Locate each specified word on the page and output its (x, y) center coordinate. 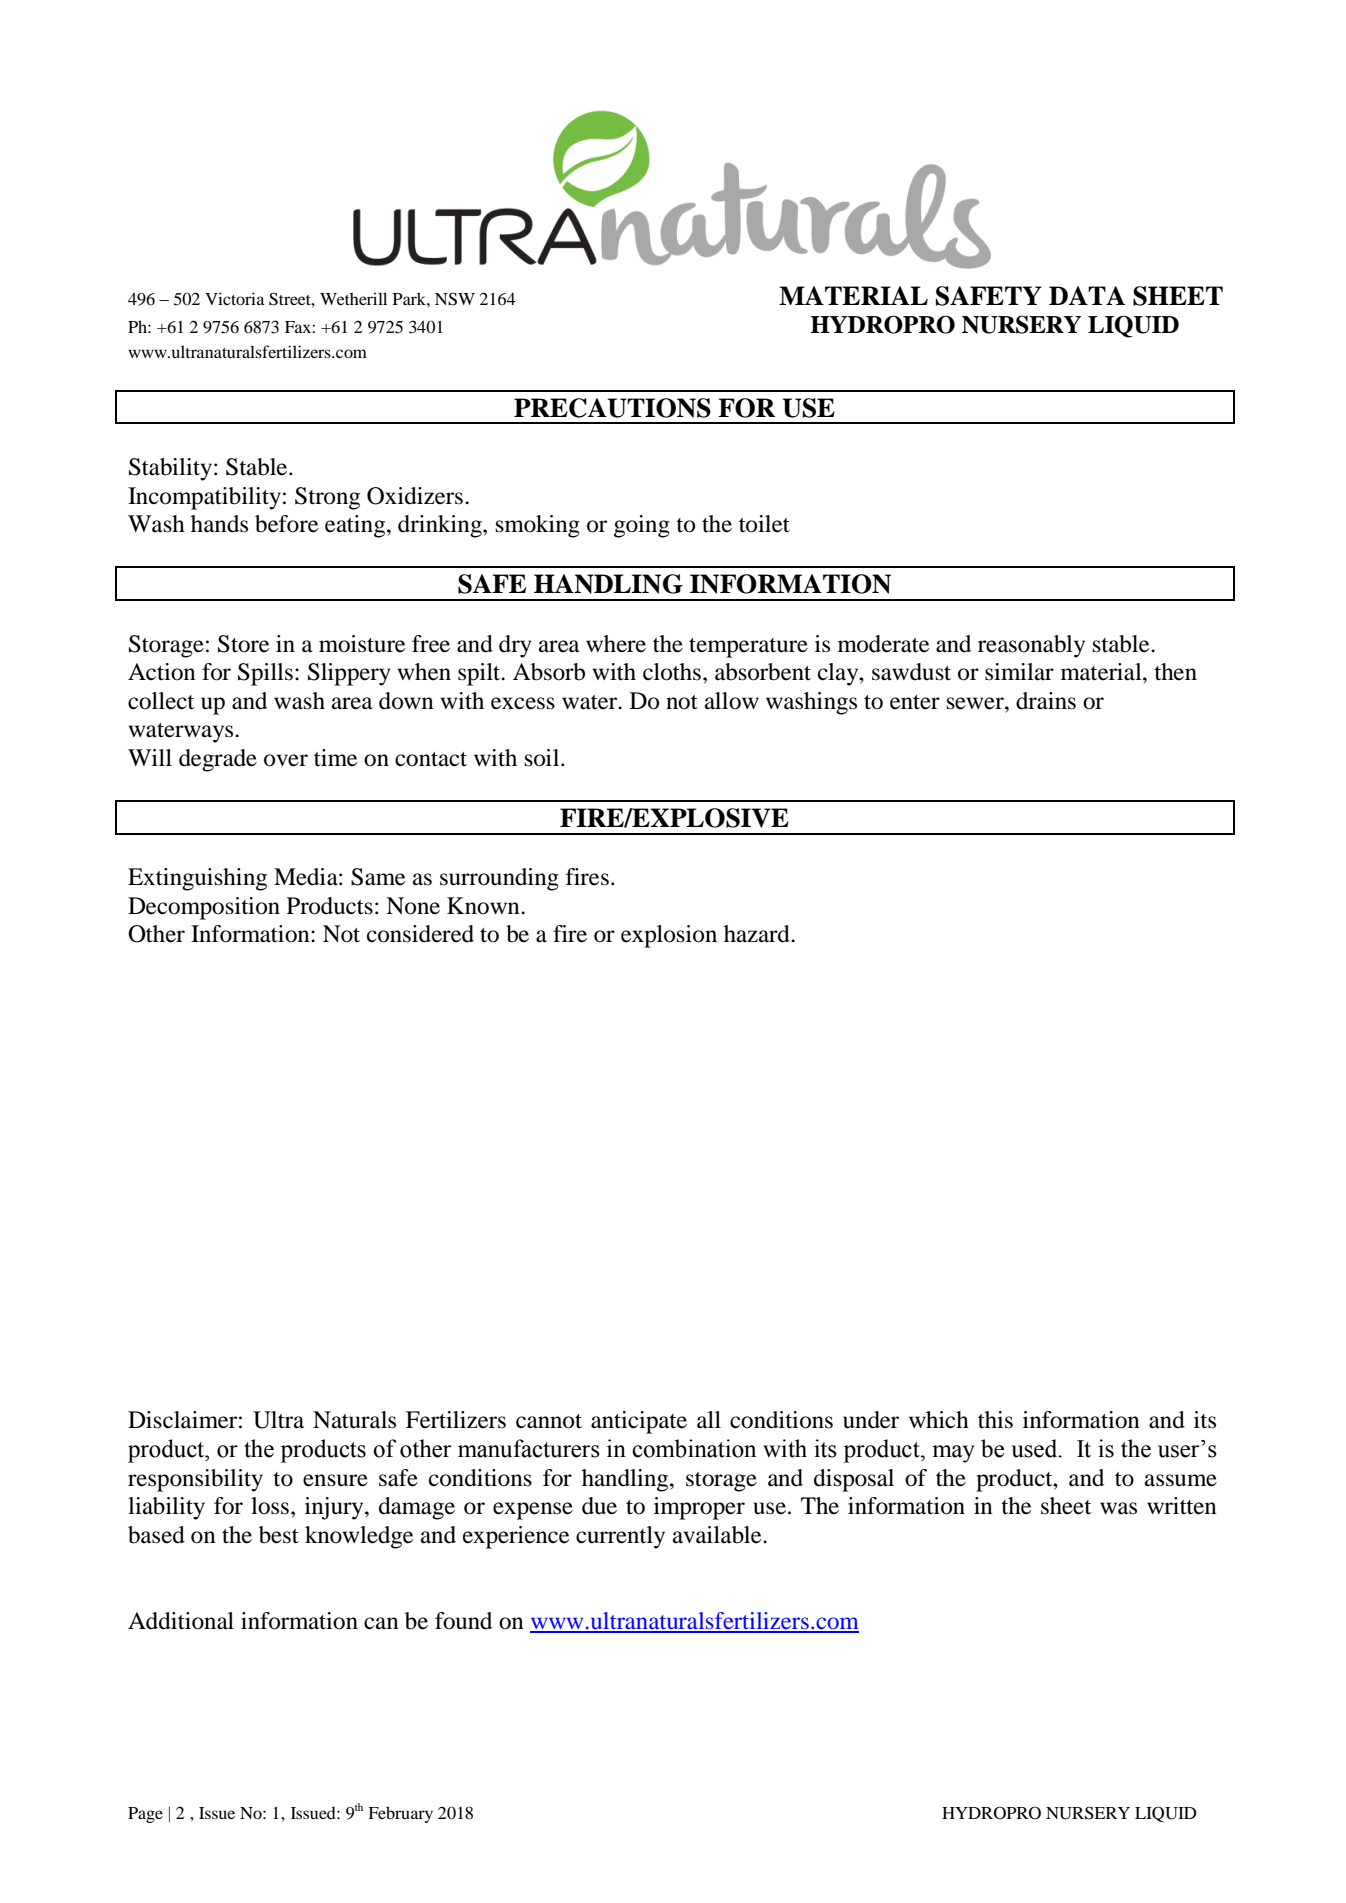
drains (1046, 701)
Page (145, 1815)
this (995, 1420)
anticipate (639, 1422)
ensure (335, 1480)
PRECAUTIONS (612, 408)
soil (543, 758)
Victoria (235, 298)
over (286, 760)
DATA (1087, 295)
